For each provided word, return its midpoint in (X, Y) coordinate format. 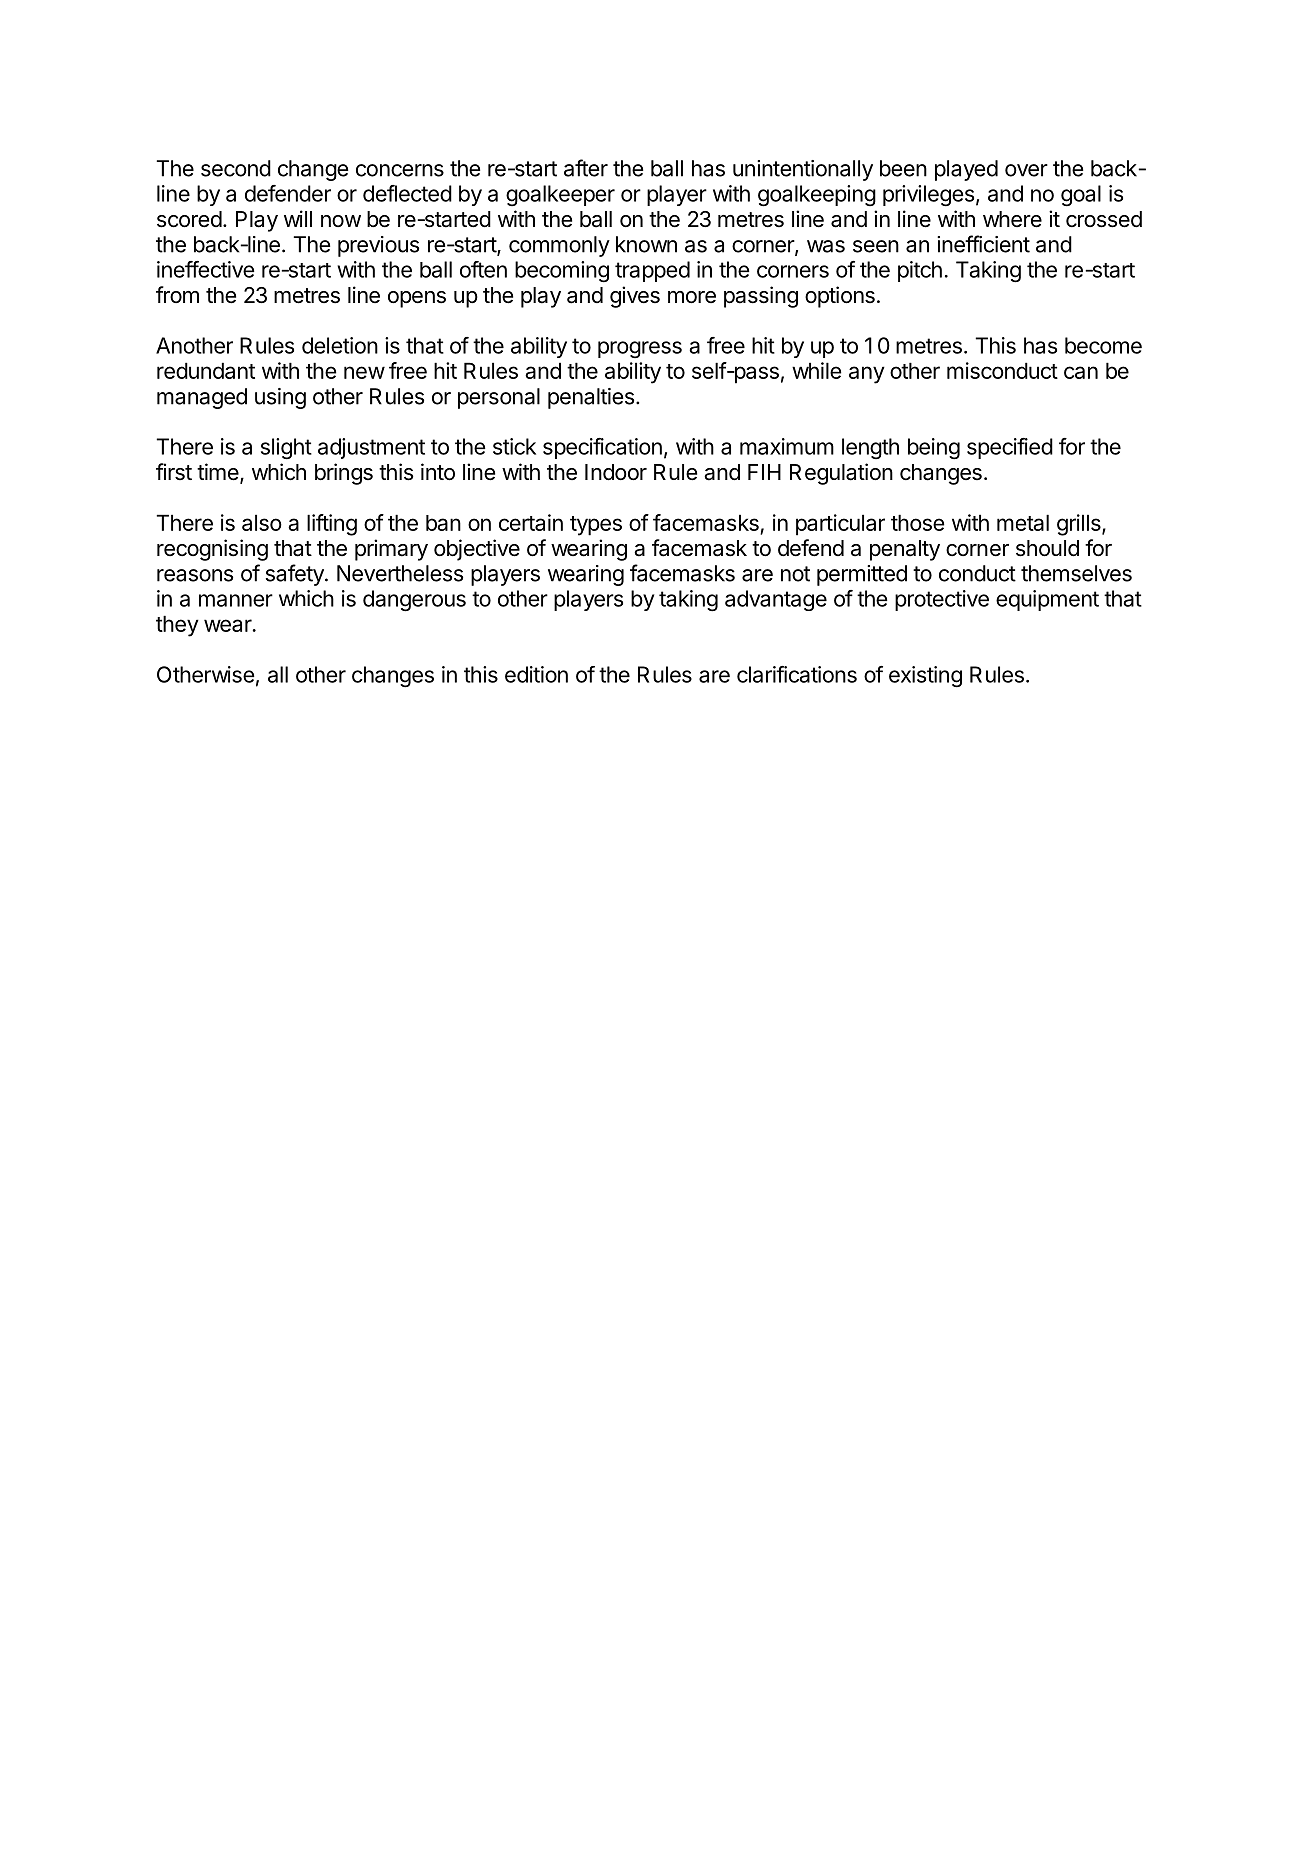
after (586, 168)
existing (925, 677)
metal (1023, 522)
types (596, 526)
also (262, 522)
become (1103, 345)
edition (536, 674)
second (236, 168)
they (177, 626)
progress (640, 349)
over (1026, 170)
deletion (340, 345)
